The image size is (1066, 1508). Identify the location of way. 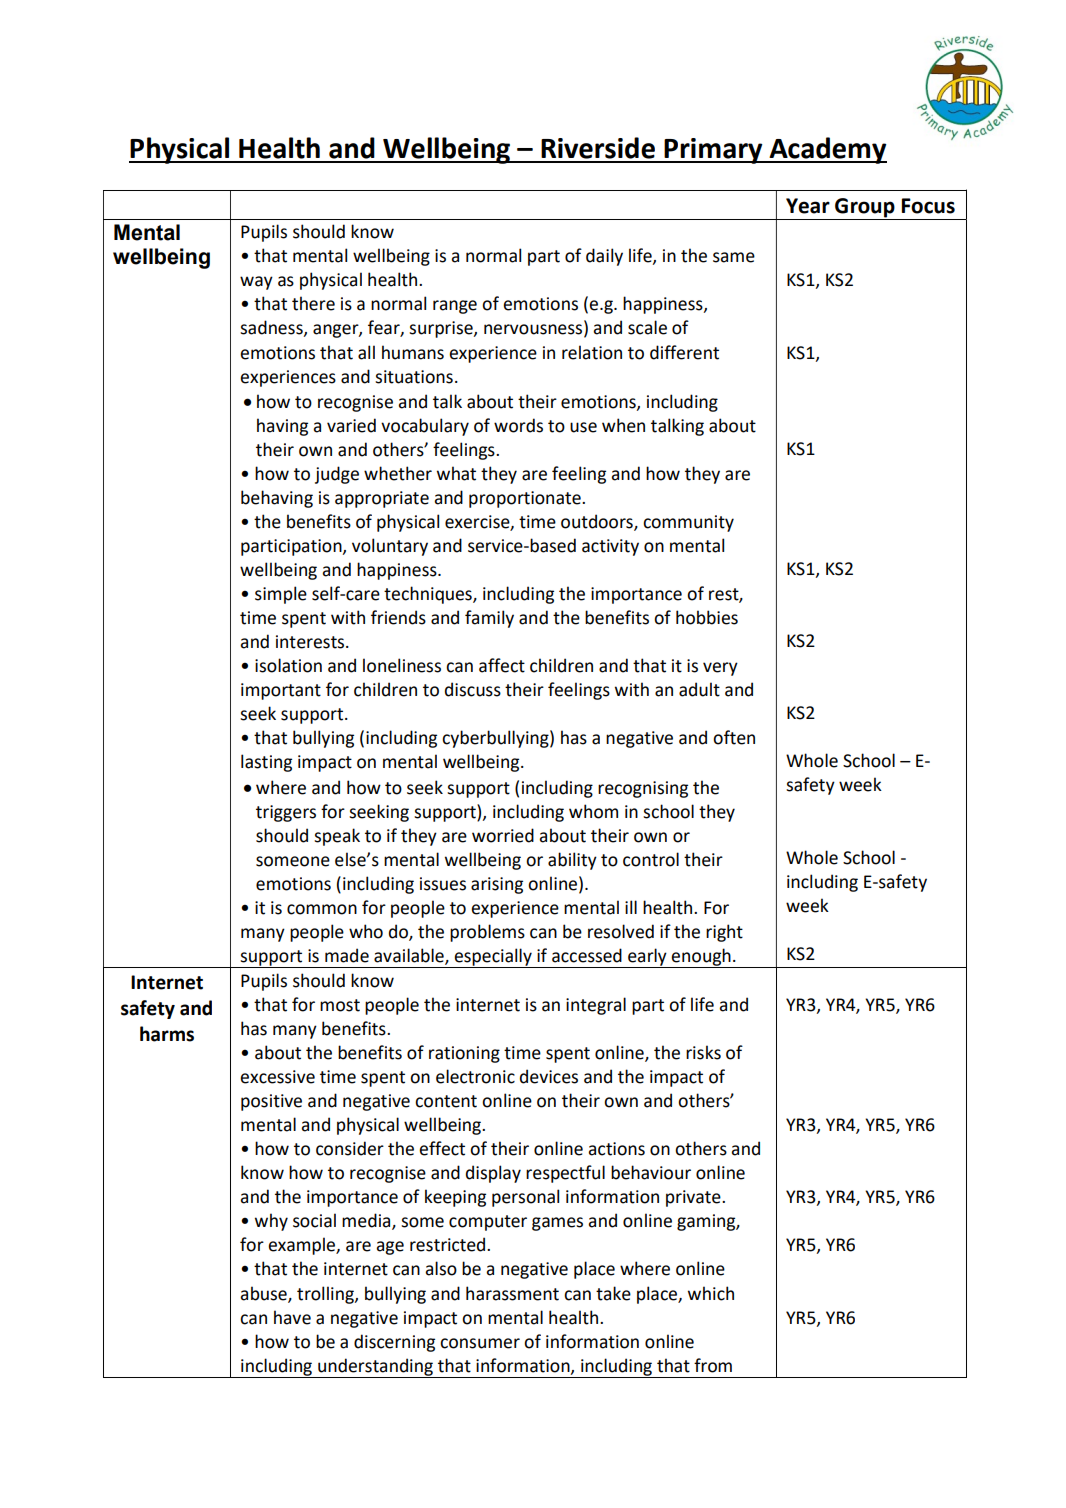
(256, 283).
